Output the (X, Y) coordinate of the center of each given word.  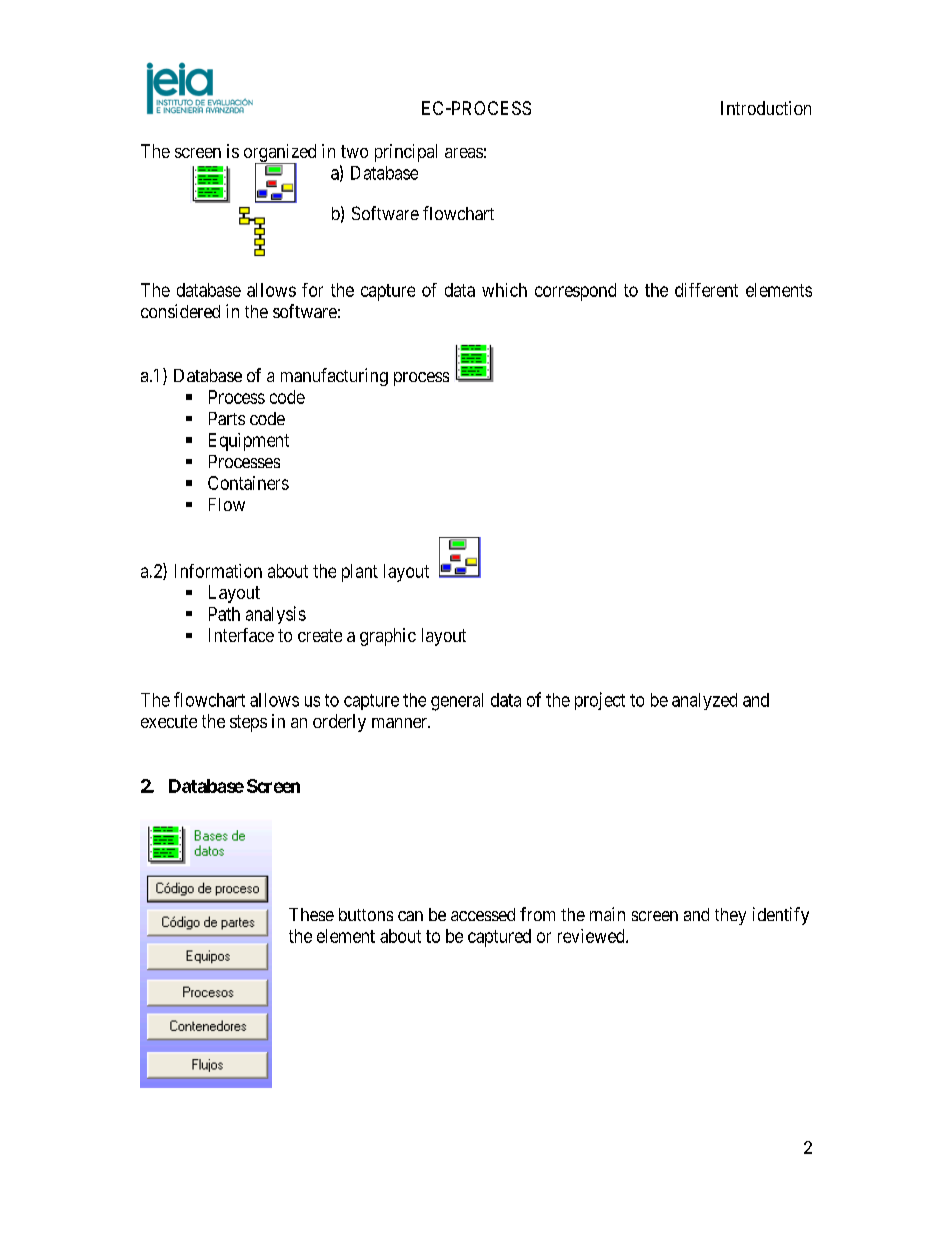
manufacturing (334, 377)
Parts (227, 418)
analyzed (704, 701)
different (706, 290)
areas (464, 153)
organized (280, 154)
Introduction (766, 108)
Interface (241, 635)
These (311, 914)
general (457, 702)
